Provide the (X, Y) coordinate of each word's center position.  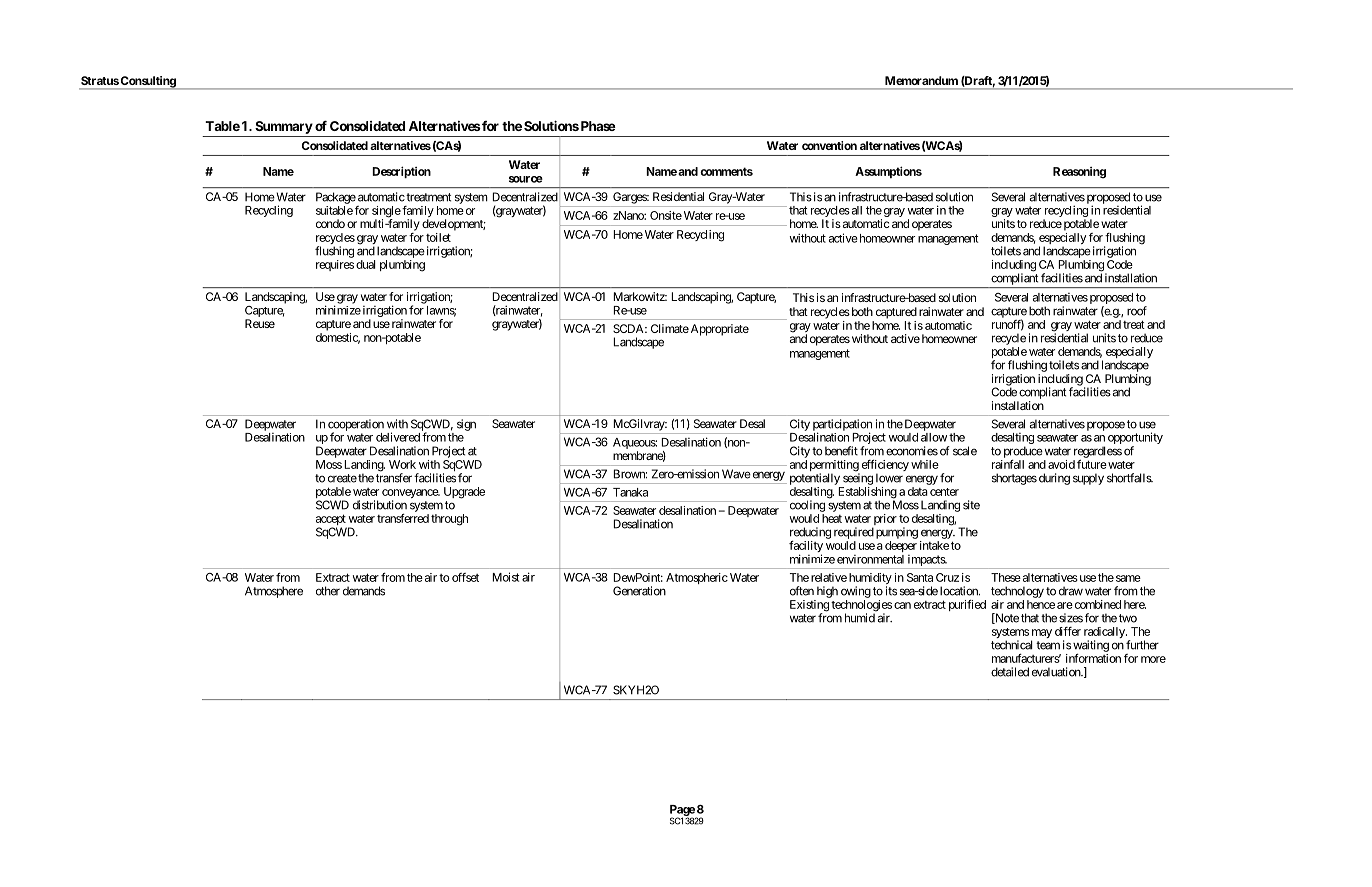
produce (1023, 453)
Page (683, 812)
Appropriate (718, 330)
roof (1137, 311)
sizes (1071, 618)
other (328, 591)
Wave (736, 474)
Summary (284, 127)
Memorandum (921, 80)
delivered (398, 437)
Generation (639, 591)
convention (829, 145)
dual (366, 264)
